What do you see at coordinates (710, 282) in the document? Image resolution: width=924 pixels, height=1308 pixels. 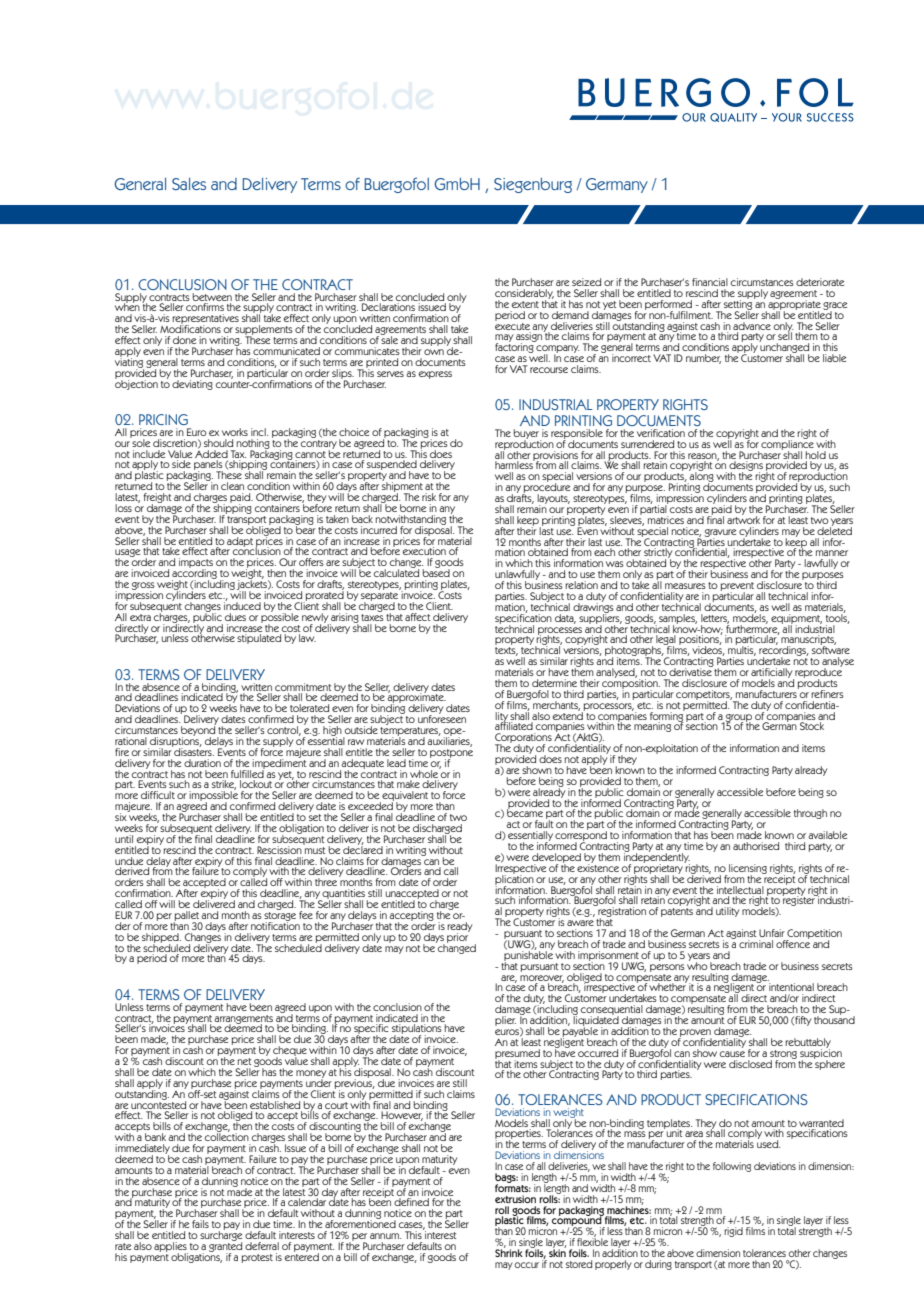 I see `financial` at bounding box center [710, 282].
